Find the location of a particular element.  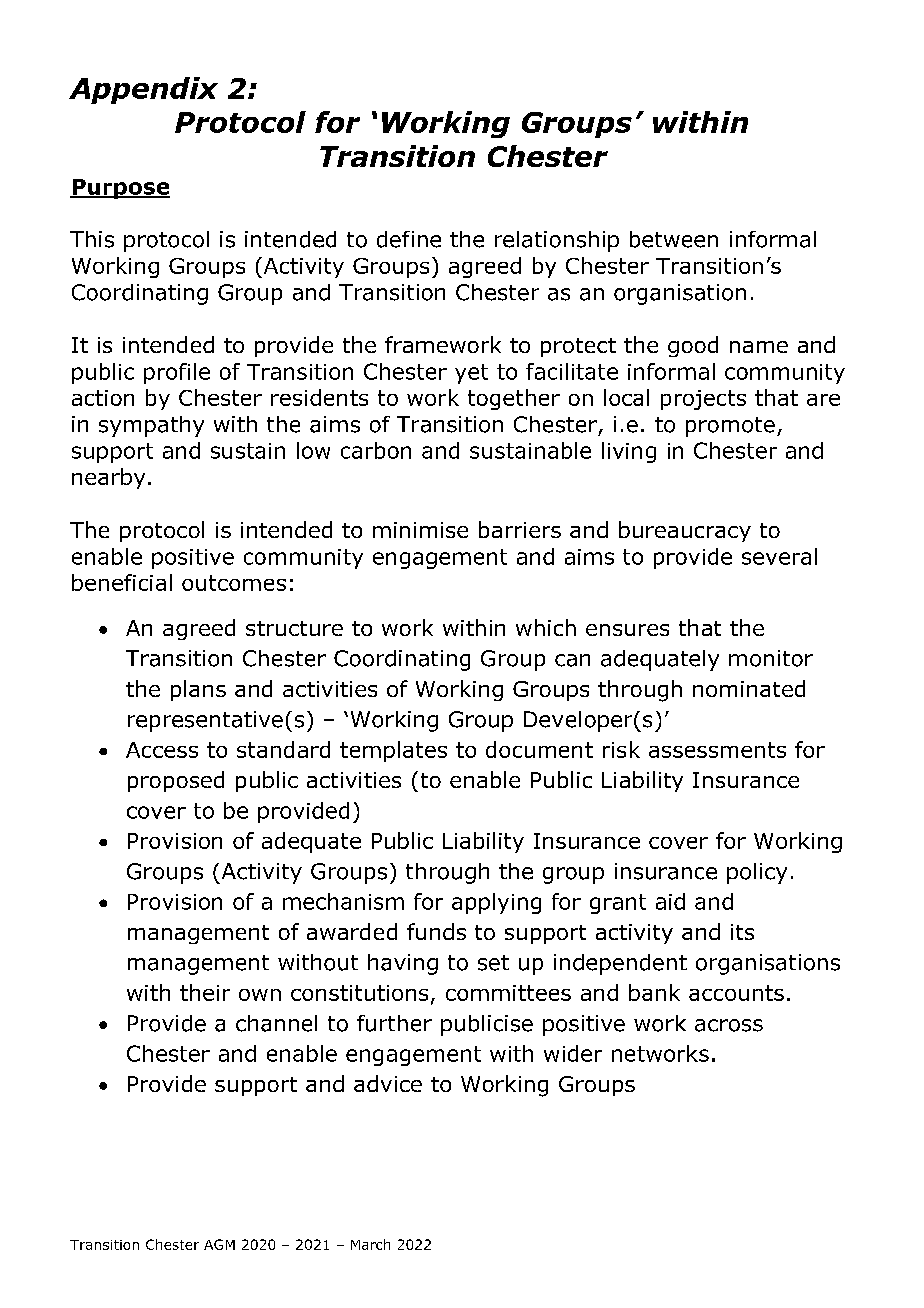

proposed is located at coordinates (176, 781).
